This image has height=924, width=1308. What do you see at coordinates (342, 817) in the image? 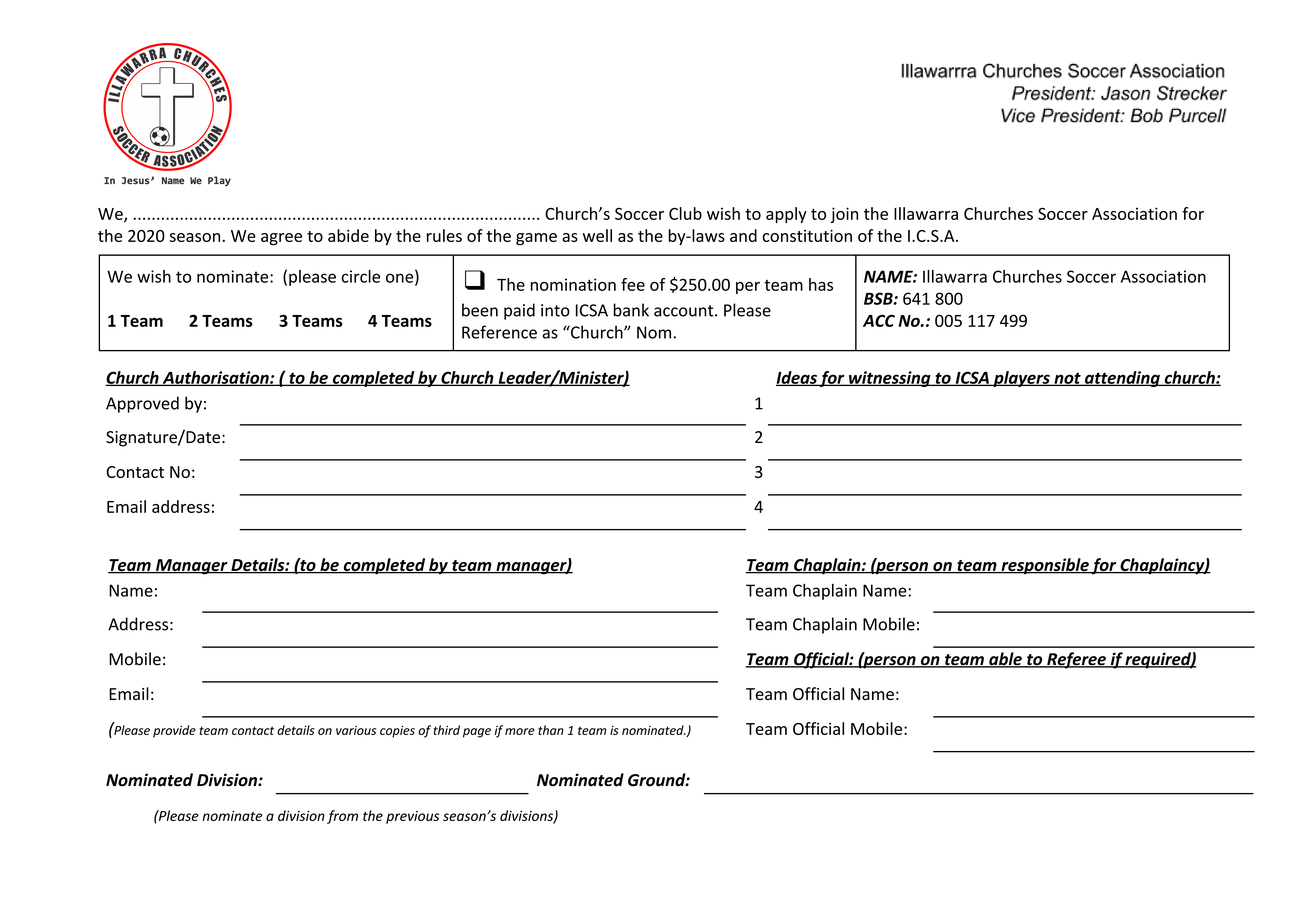
I see `from` at bounding box center [342, 817].
